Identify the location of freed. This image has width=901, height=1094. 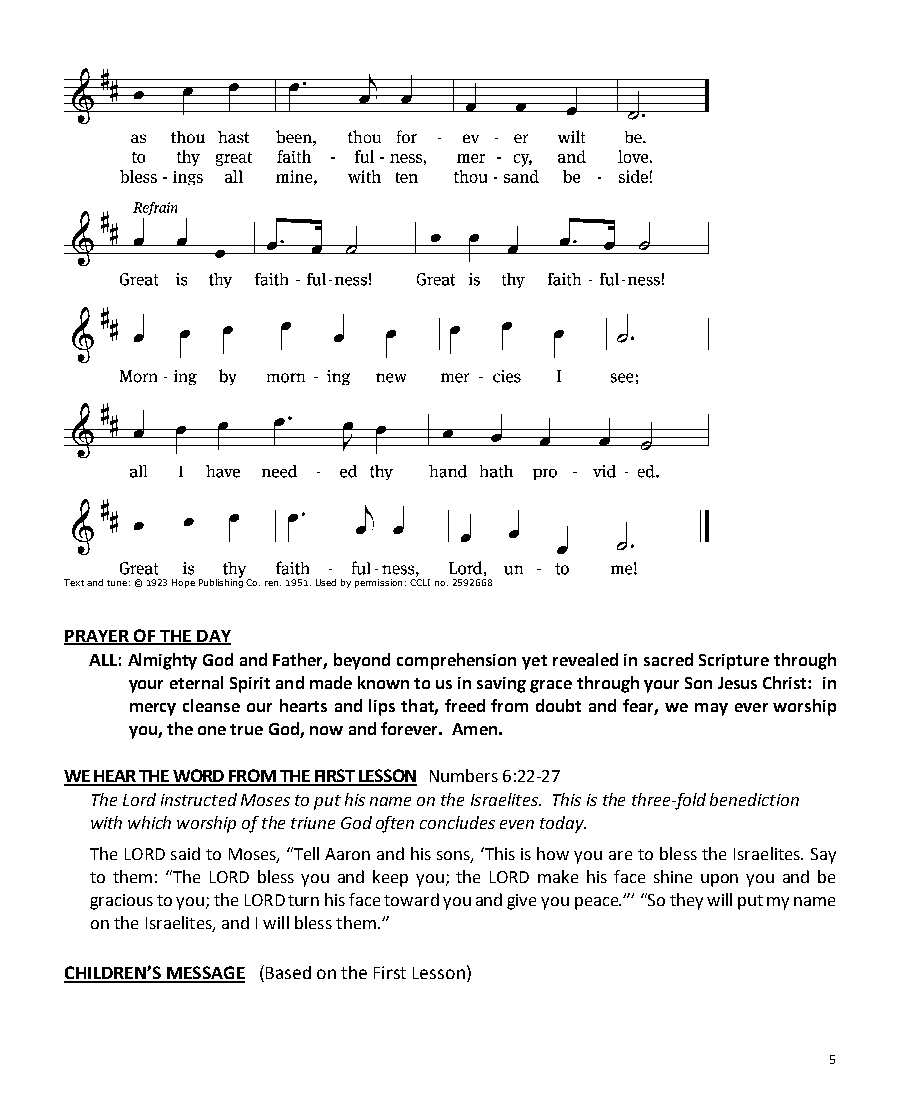
(465, 705).
